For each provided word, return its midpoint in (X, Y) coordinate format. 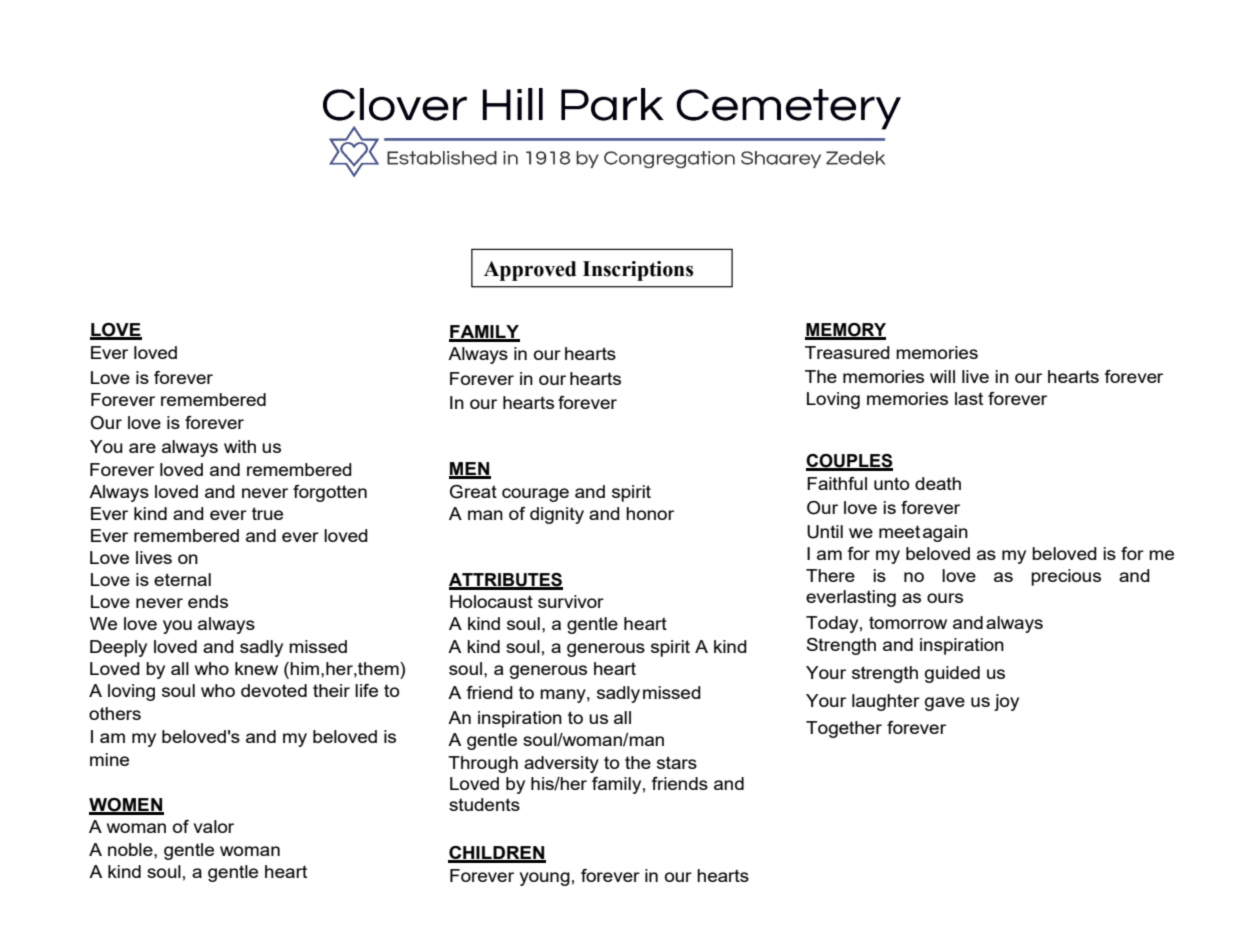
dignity (557, 515)
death (938, 483)
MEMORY (845, 331)
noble (131, 849)
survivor (571, 601)
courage (535, 495)
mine (109, 759)
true (267, 513)
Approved (530, 271)
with (240, 446)
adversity (561, 764)
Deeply (118, 648)
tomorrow (908, 622)
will (942, 376)
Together (844, 729)
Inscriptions (638, 271)
